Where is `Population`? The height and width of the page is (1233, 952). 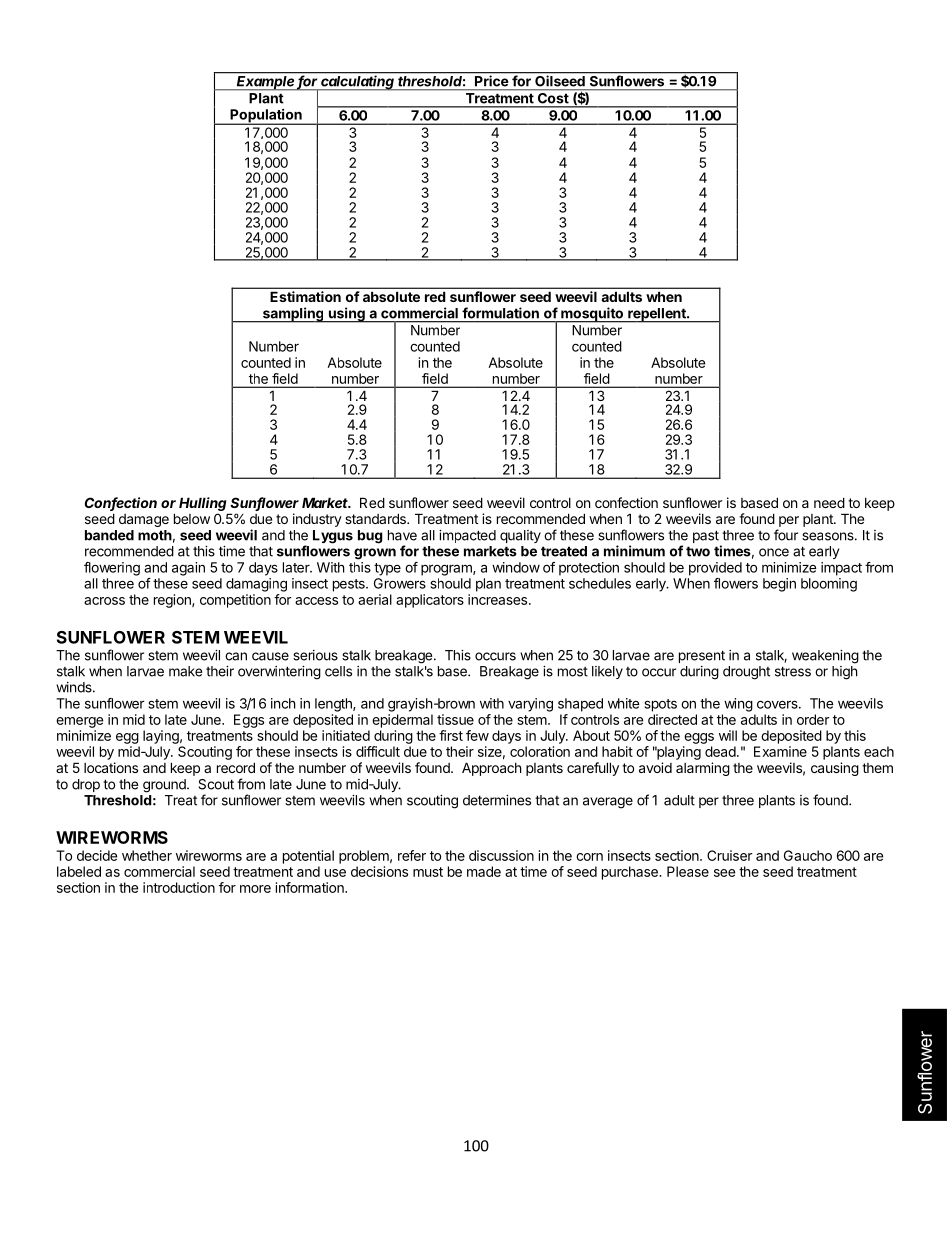 Population is located at coordinates (266, 117).
